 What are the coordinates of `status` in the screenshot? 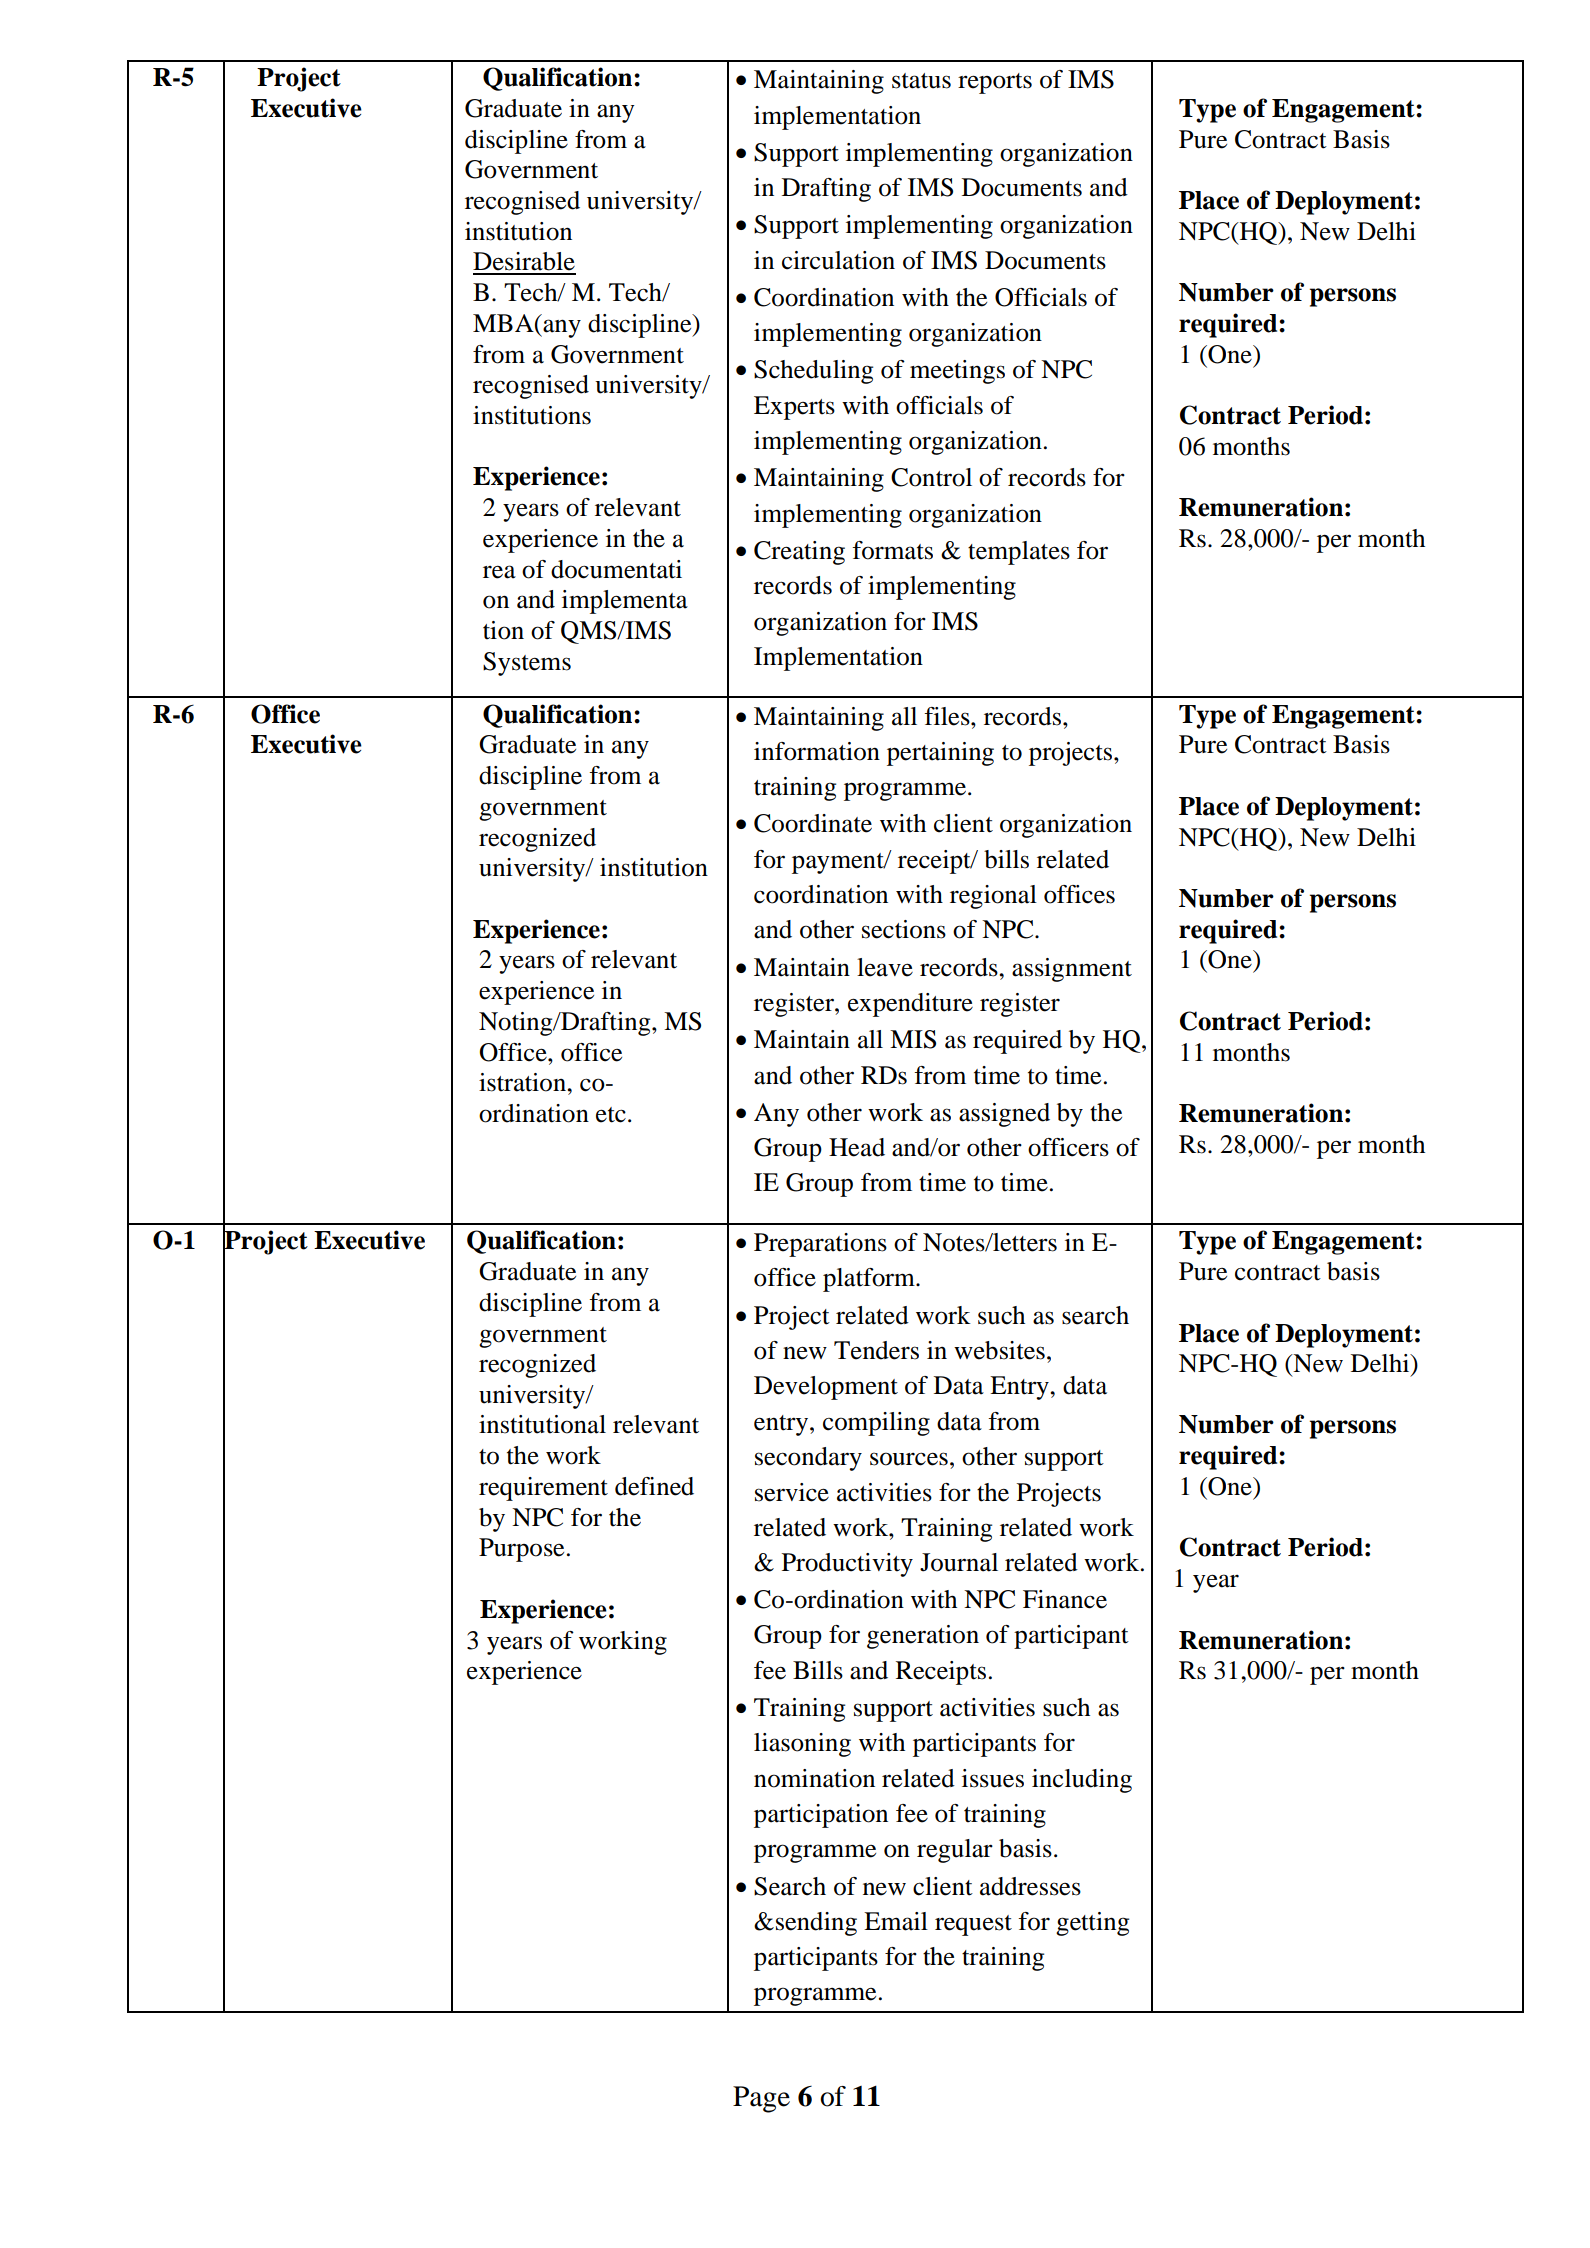 It's located at (921, 81).
